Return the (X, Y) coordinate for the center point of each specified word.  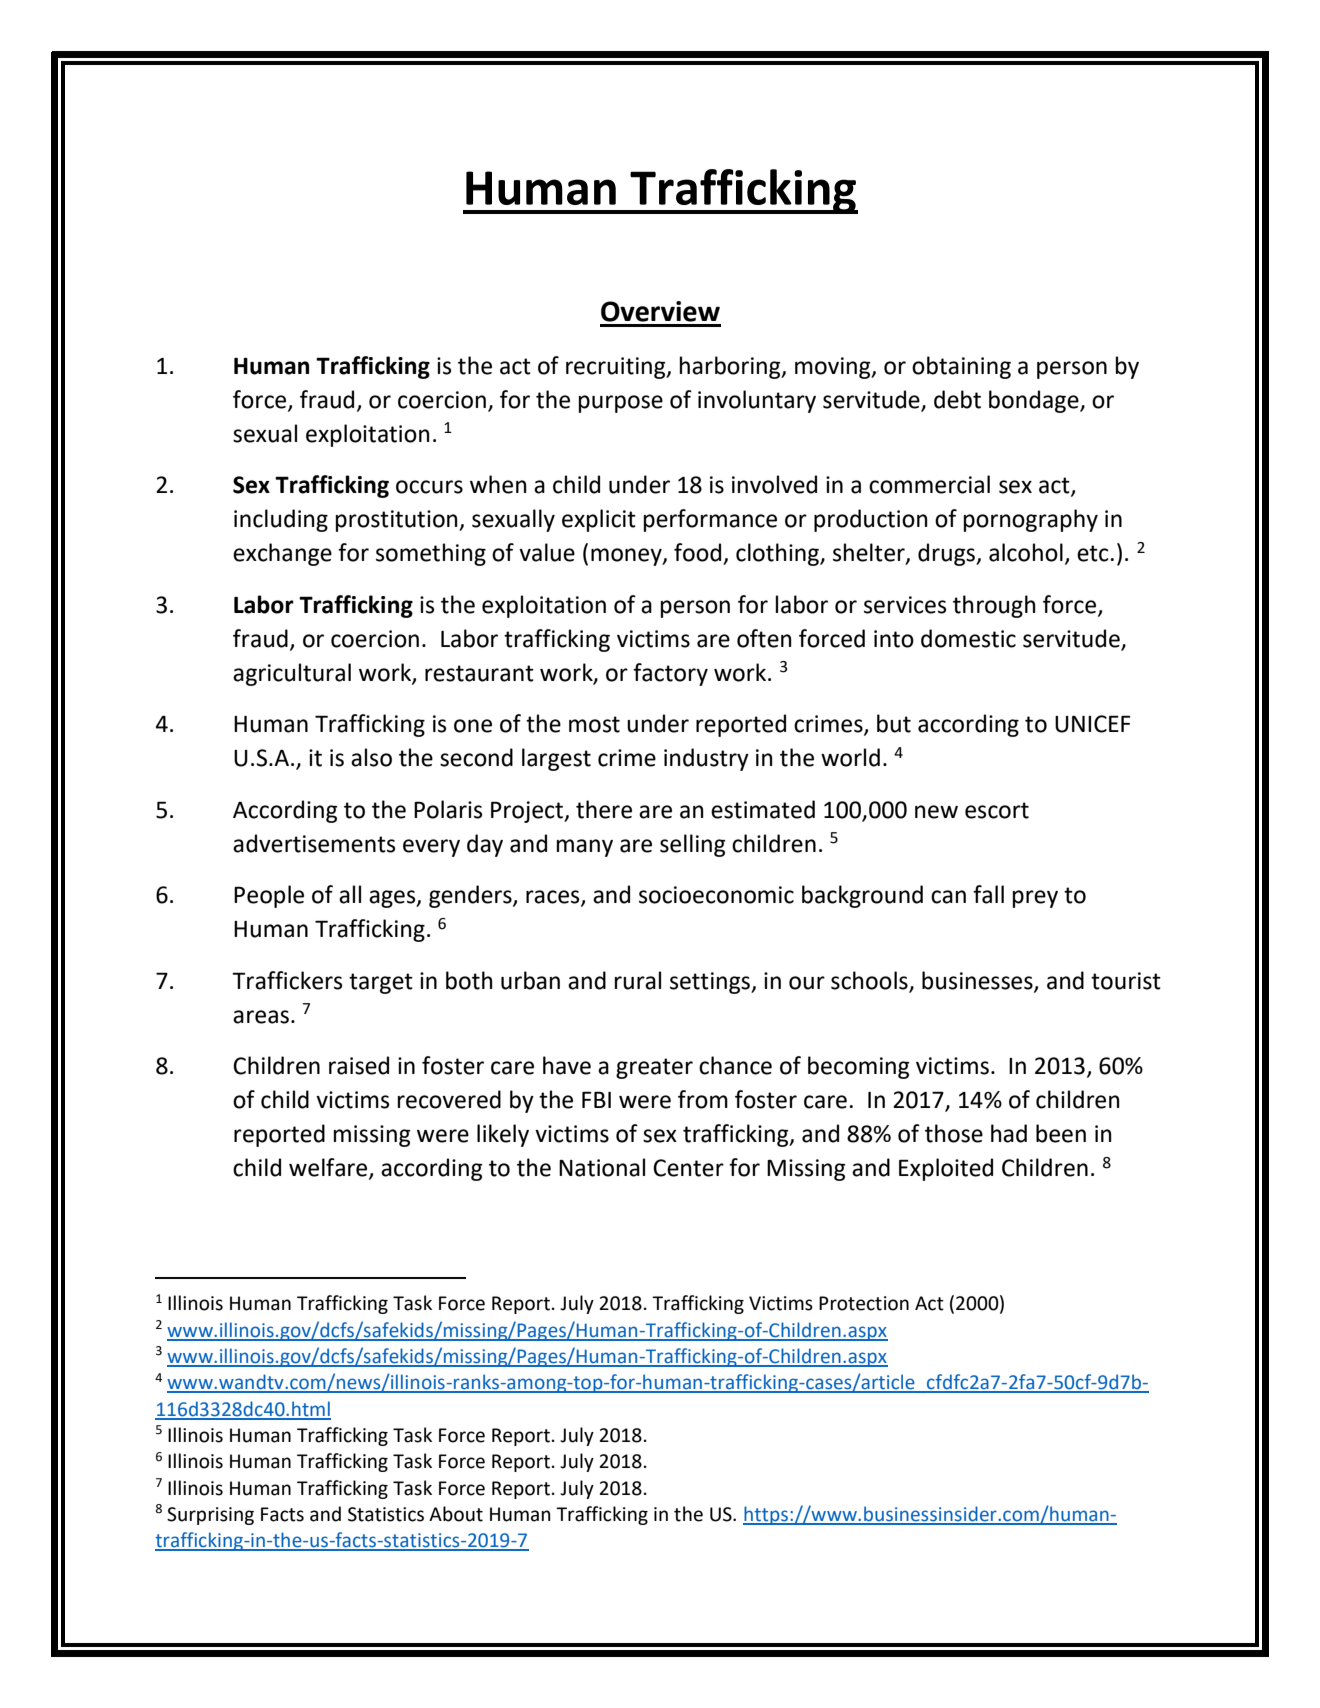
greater (654, 1068)
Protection (864, 1303)
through (994, 606)
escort (997, 810)
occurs (429, 487)
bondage (1035, 401)
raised (359, 1065)
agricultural (292, 674)
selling (692, 845)
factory (670, 674)
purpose (621, 404)
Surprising (210, 1516)
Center (688, 1168)
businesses (978, 981)
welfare (329, 1168)
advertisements (314, 843)
